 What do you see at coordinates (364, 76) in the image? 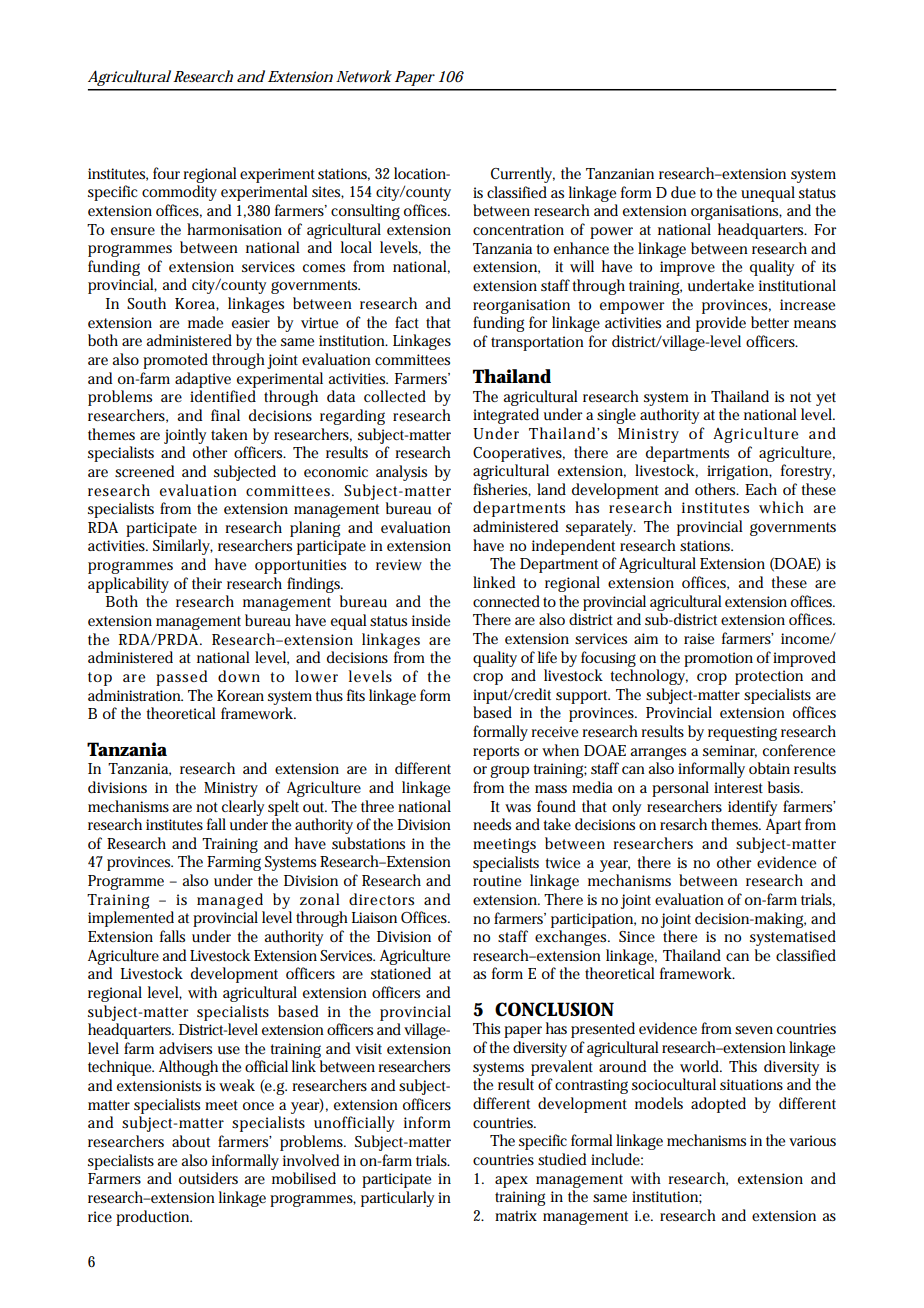
I see `Network` at bounding box center [364, 76].
